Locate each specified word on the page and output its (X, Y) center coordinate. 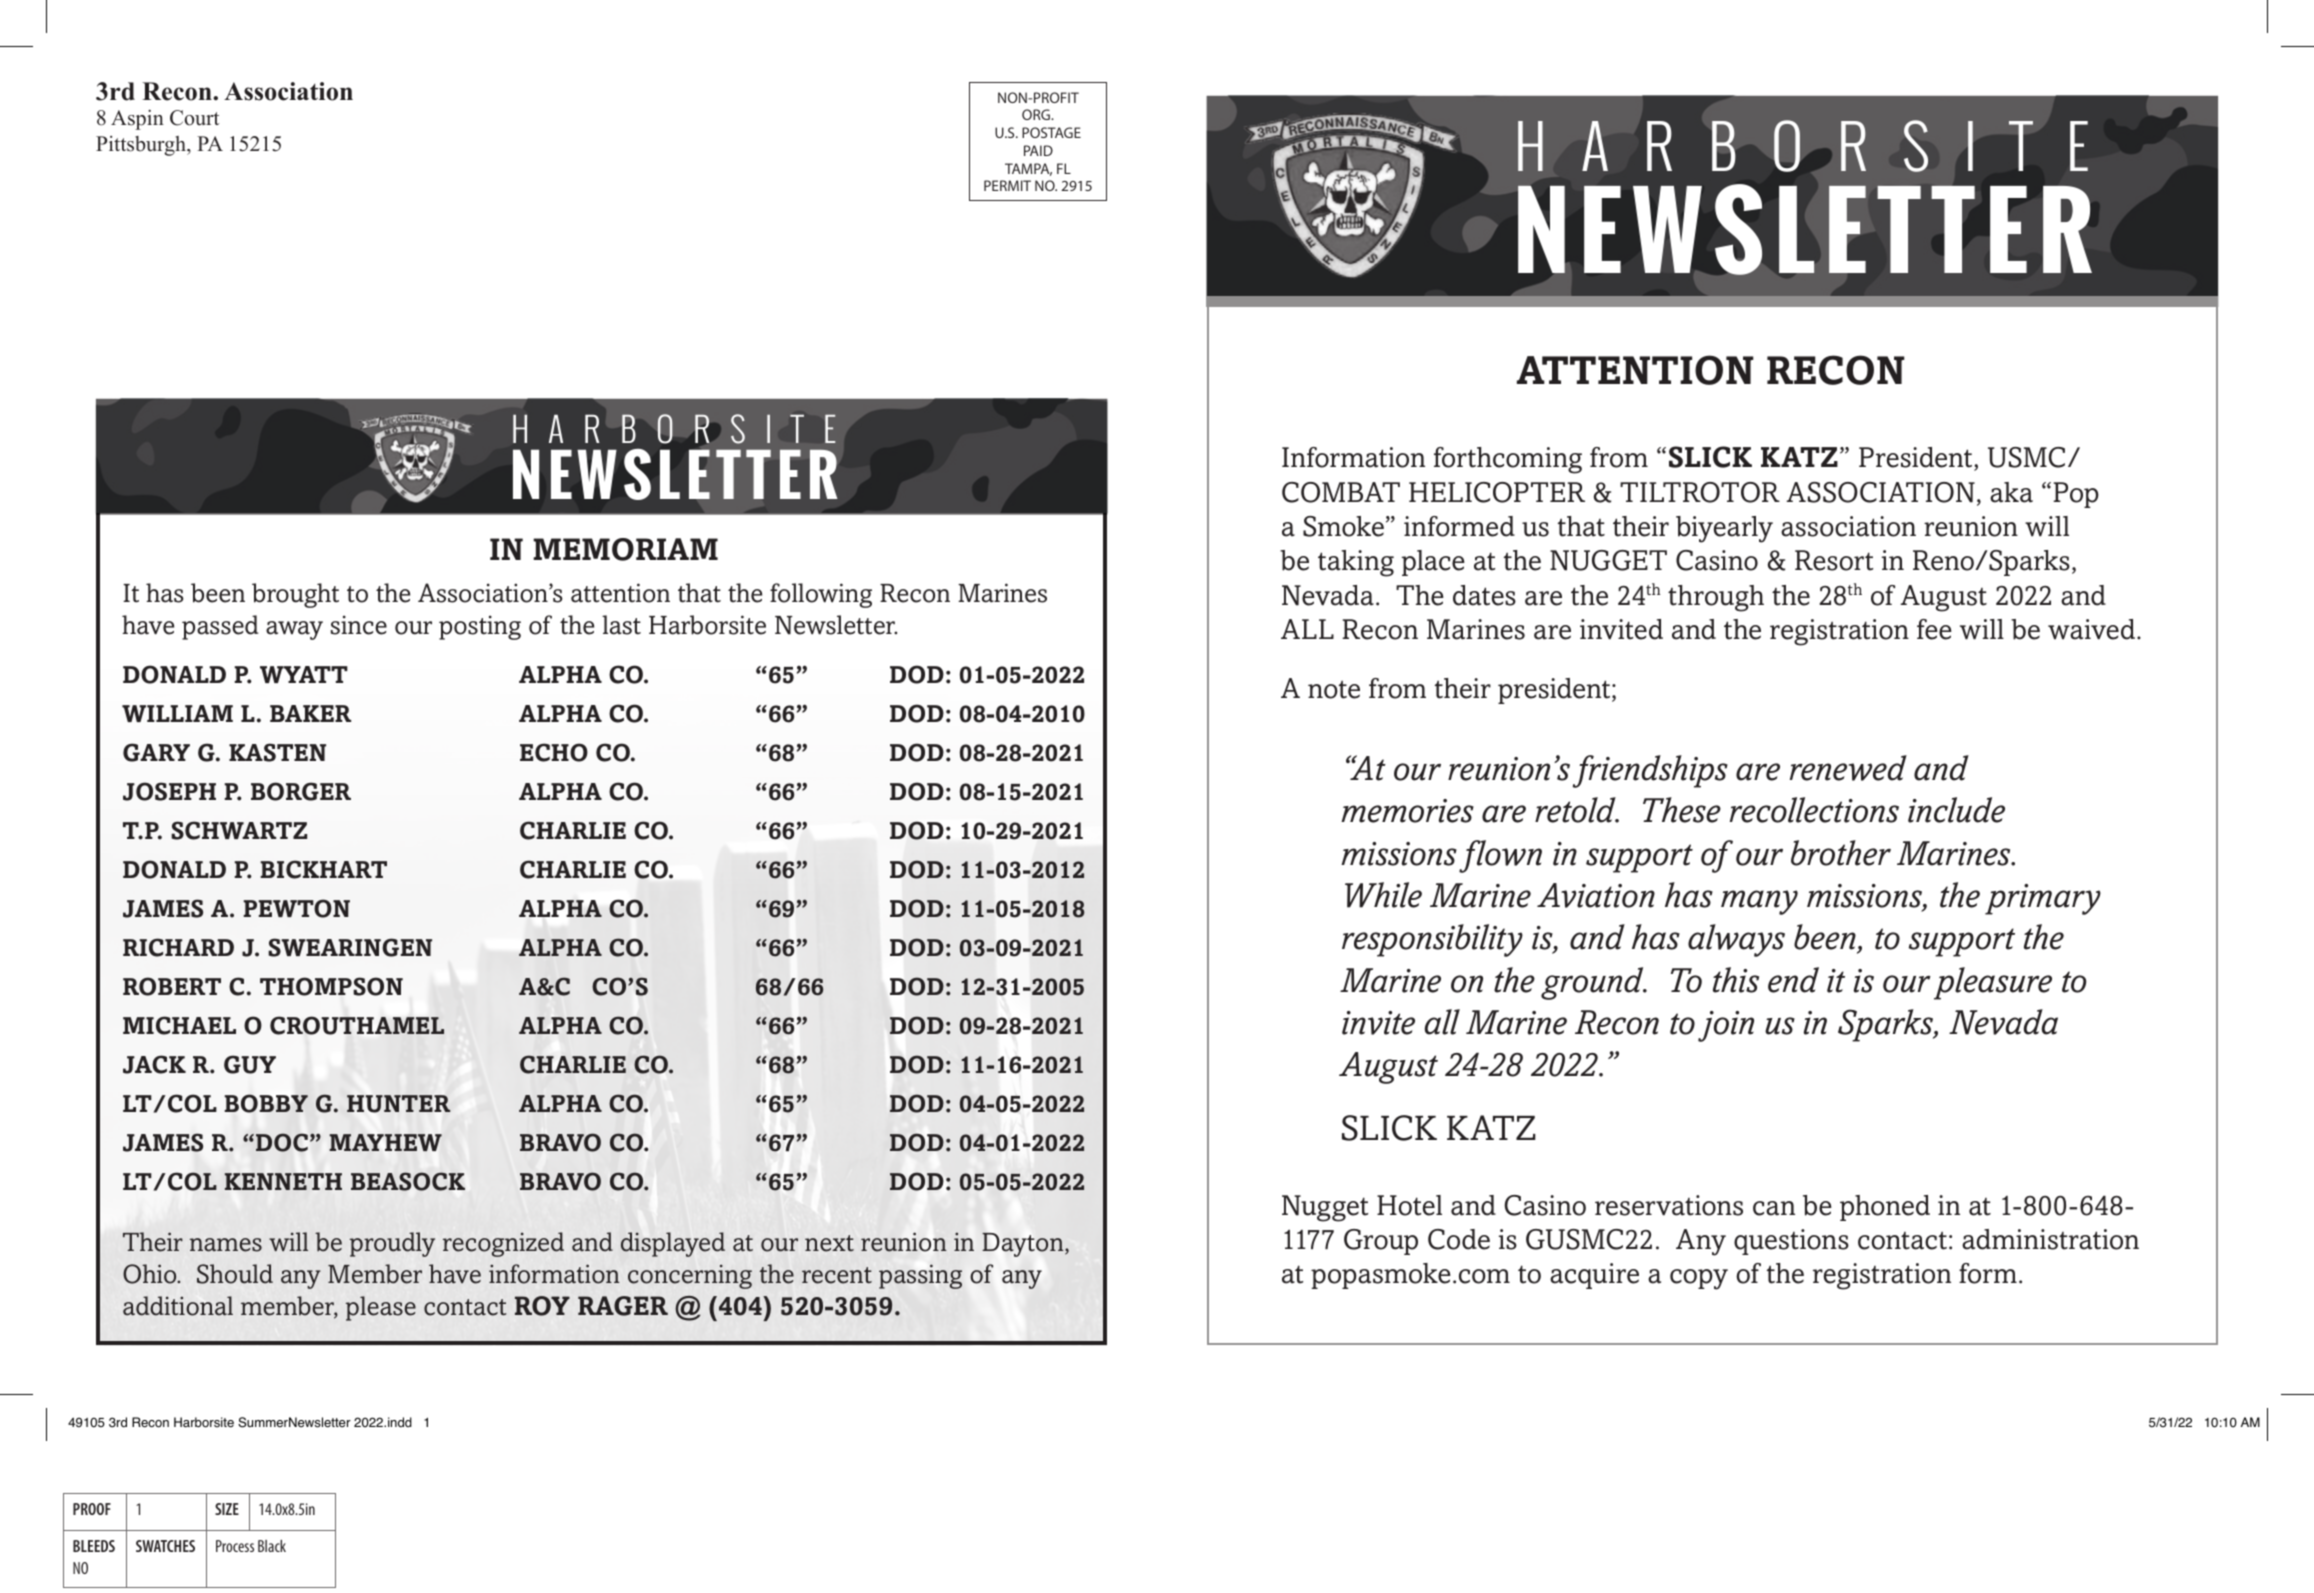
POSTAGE (1051, 132)
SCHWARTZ (239, 830)
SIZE (227, 1509)
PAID (1038, 150)
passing (920, 1276)
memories (1407, 811)
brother (1841, 853)
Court (194, 118)
